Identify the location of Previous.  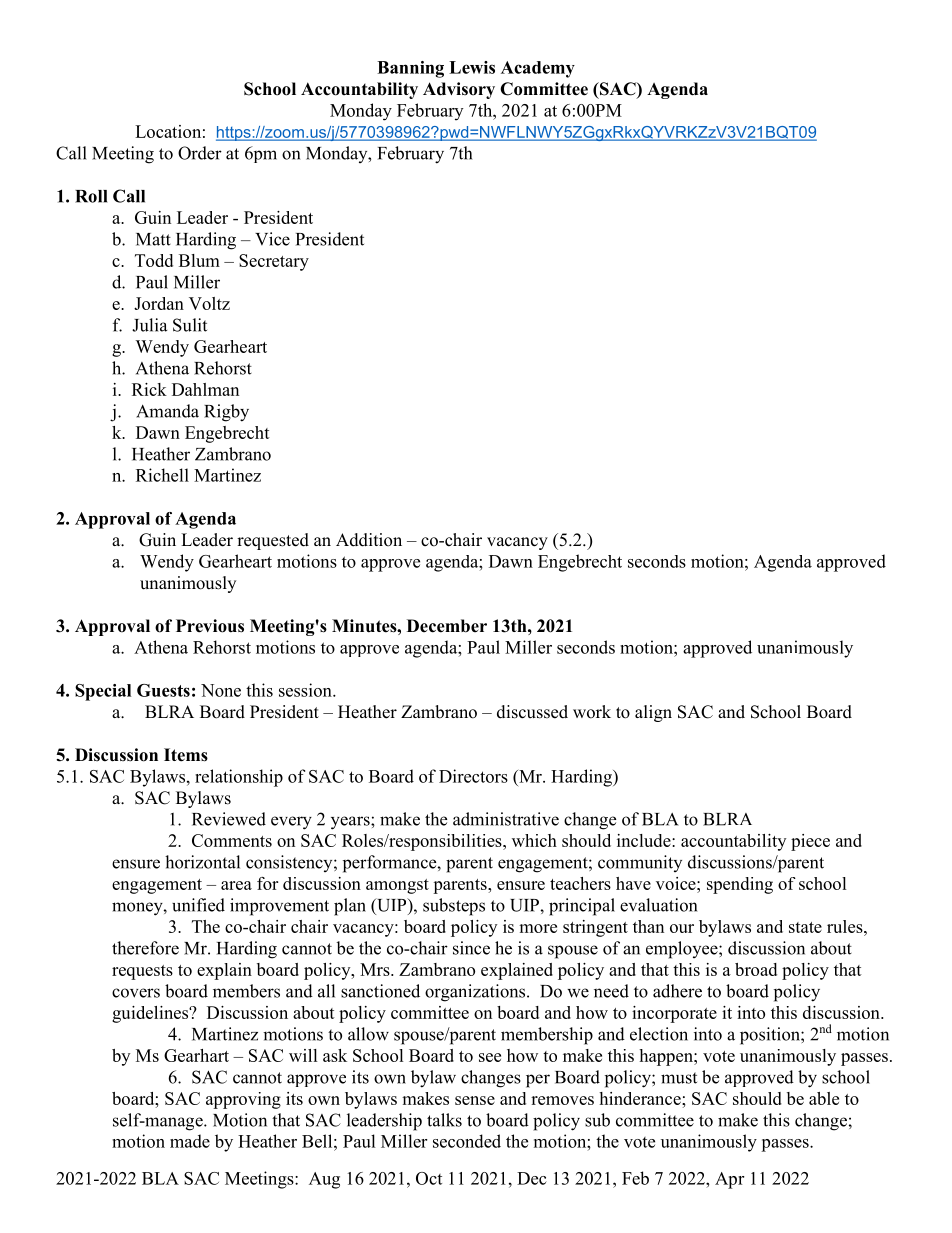
(210, 626).
